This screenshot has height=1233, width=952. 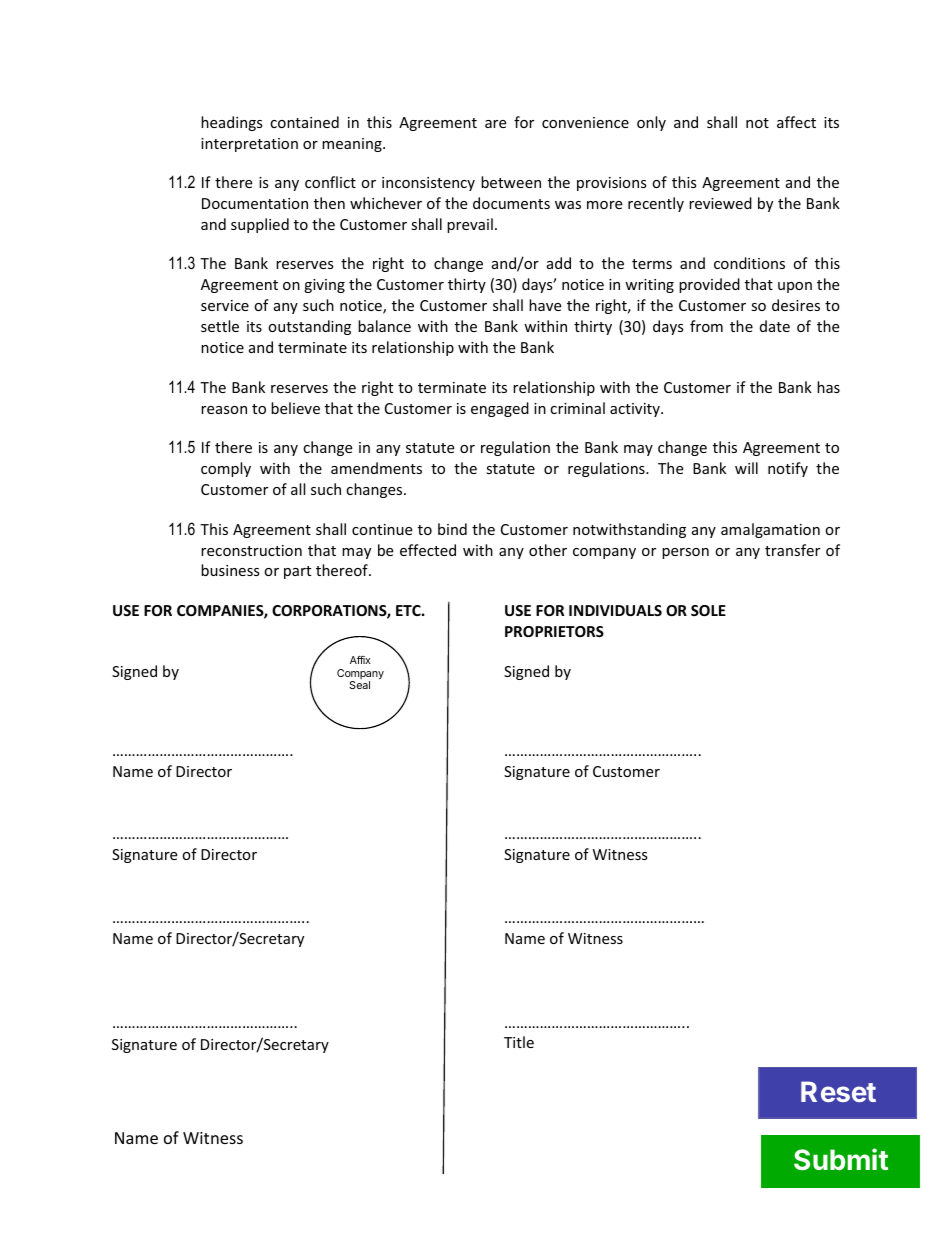 What do you see at coordinates (304, 122) in the screenshot?
I see `contained` at bounding box center [304, 122].
